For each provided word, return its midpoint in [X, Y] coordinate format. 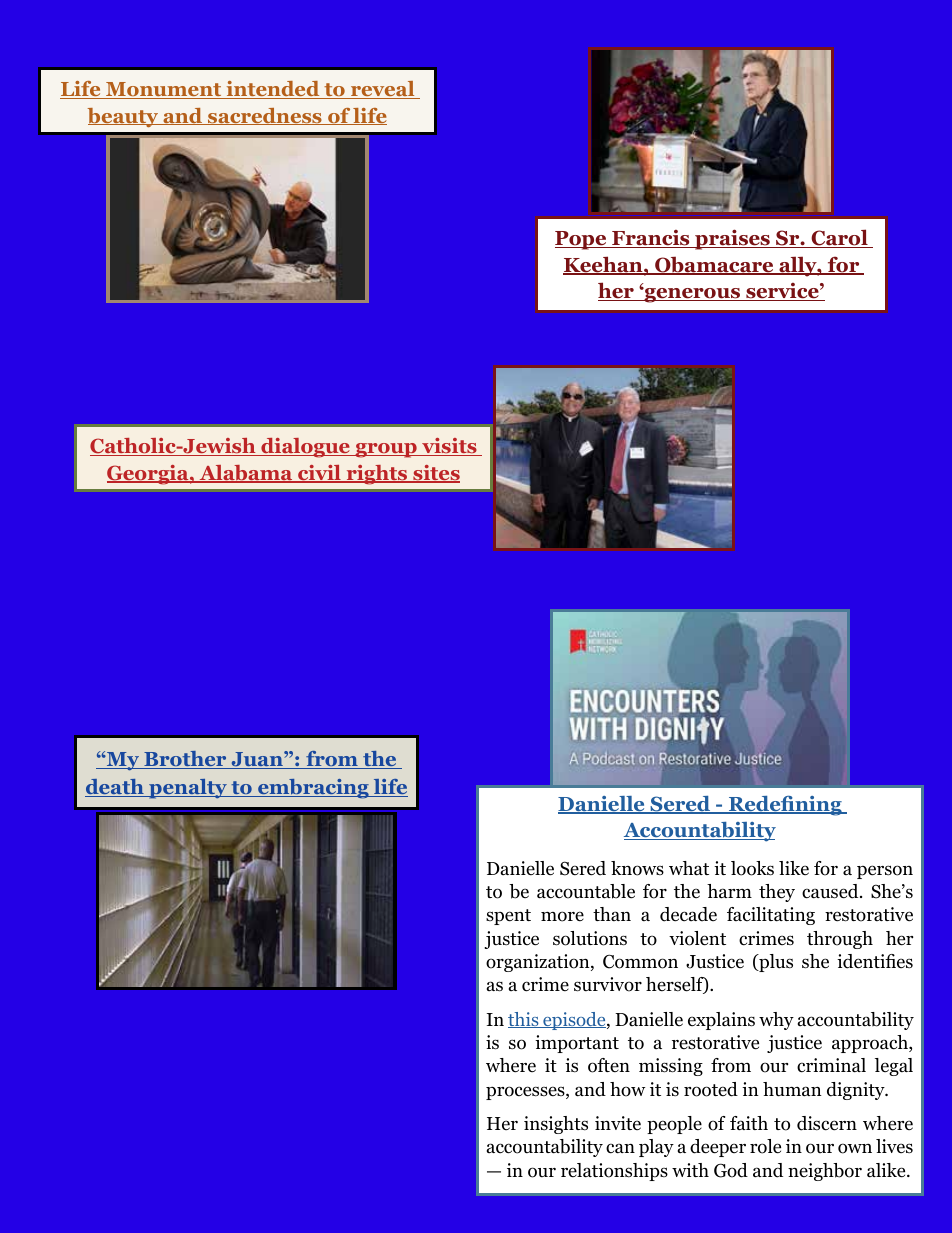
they [777, 893]
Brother [185, 760]
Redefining [785, 806]
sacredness [265, 116]
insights [556, 1125]
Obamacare [714, 265]
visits [449, 447]
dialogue [305, 448]
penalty [188, 789]
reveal [383, 90]
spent [508, 917]
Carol [839, 238]
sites [435, 474]
